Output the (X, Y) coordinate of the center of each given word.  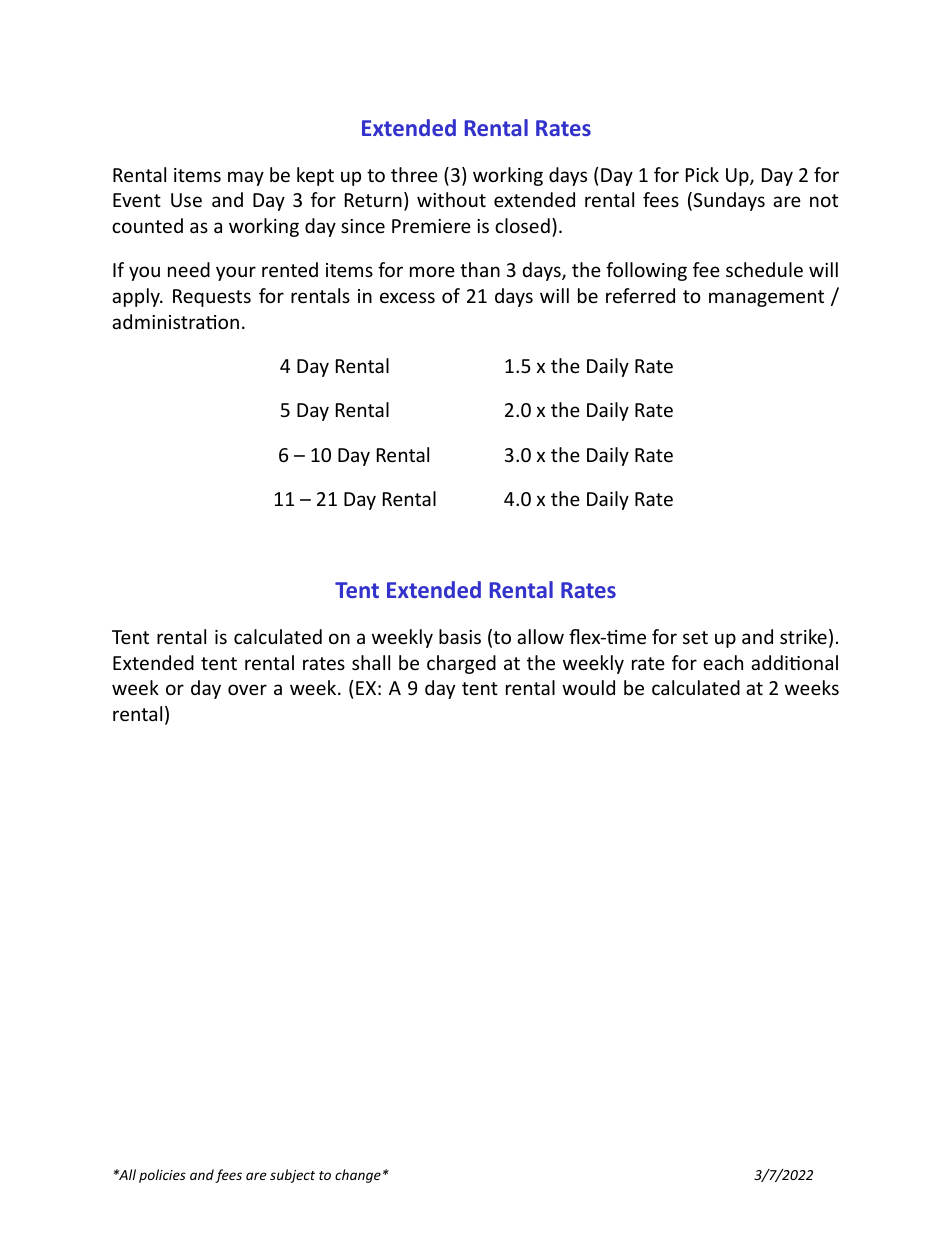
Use (186, 200)
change (358, 1176)
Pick (702, 174)
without (451, 199)
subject (292, 1176)
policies (162, 1176)
